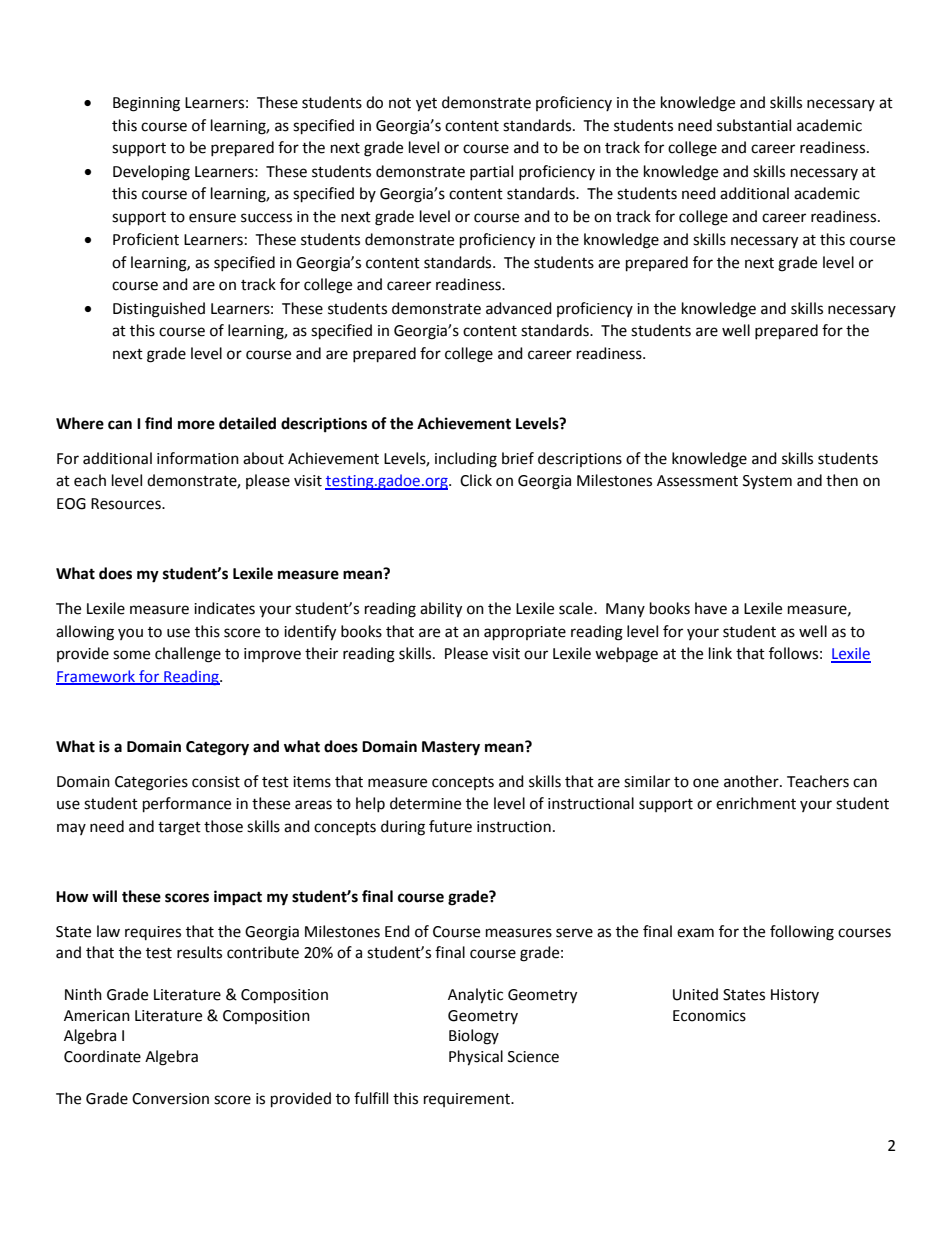  Describe the element at coordinates (151, 783) in the screenshot. I see `Categories` at that location.
